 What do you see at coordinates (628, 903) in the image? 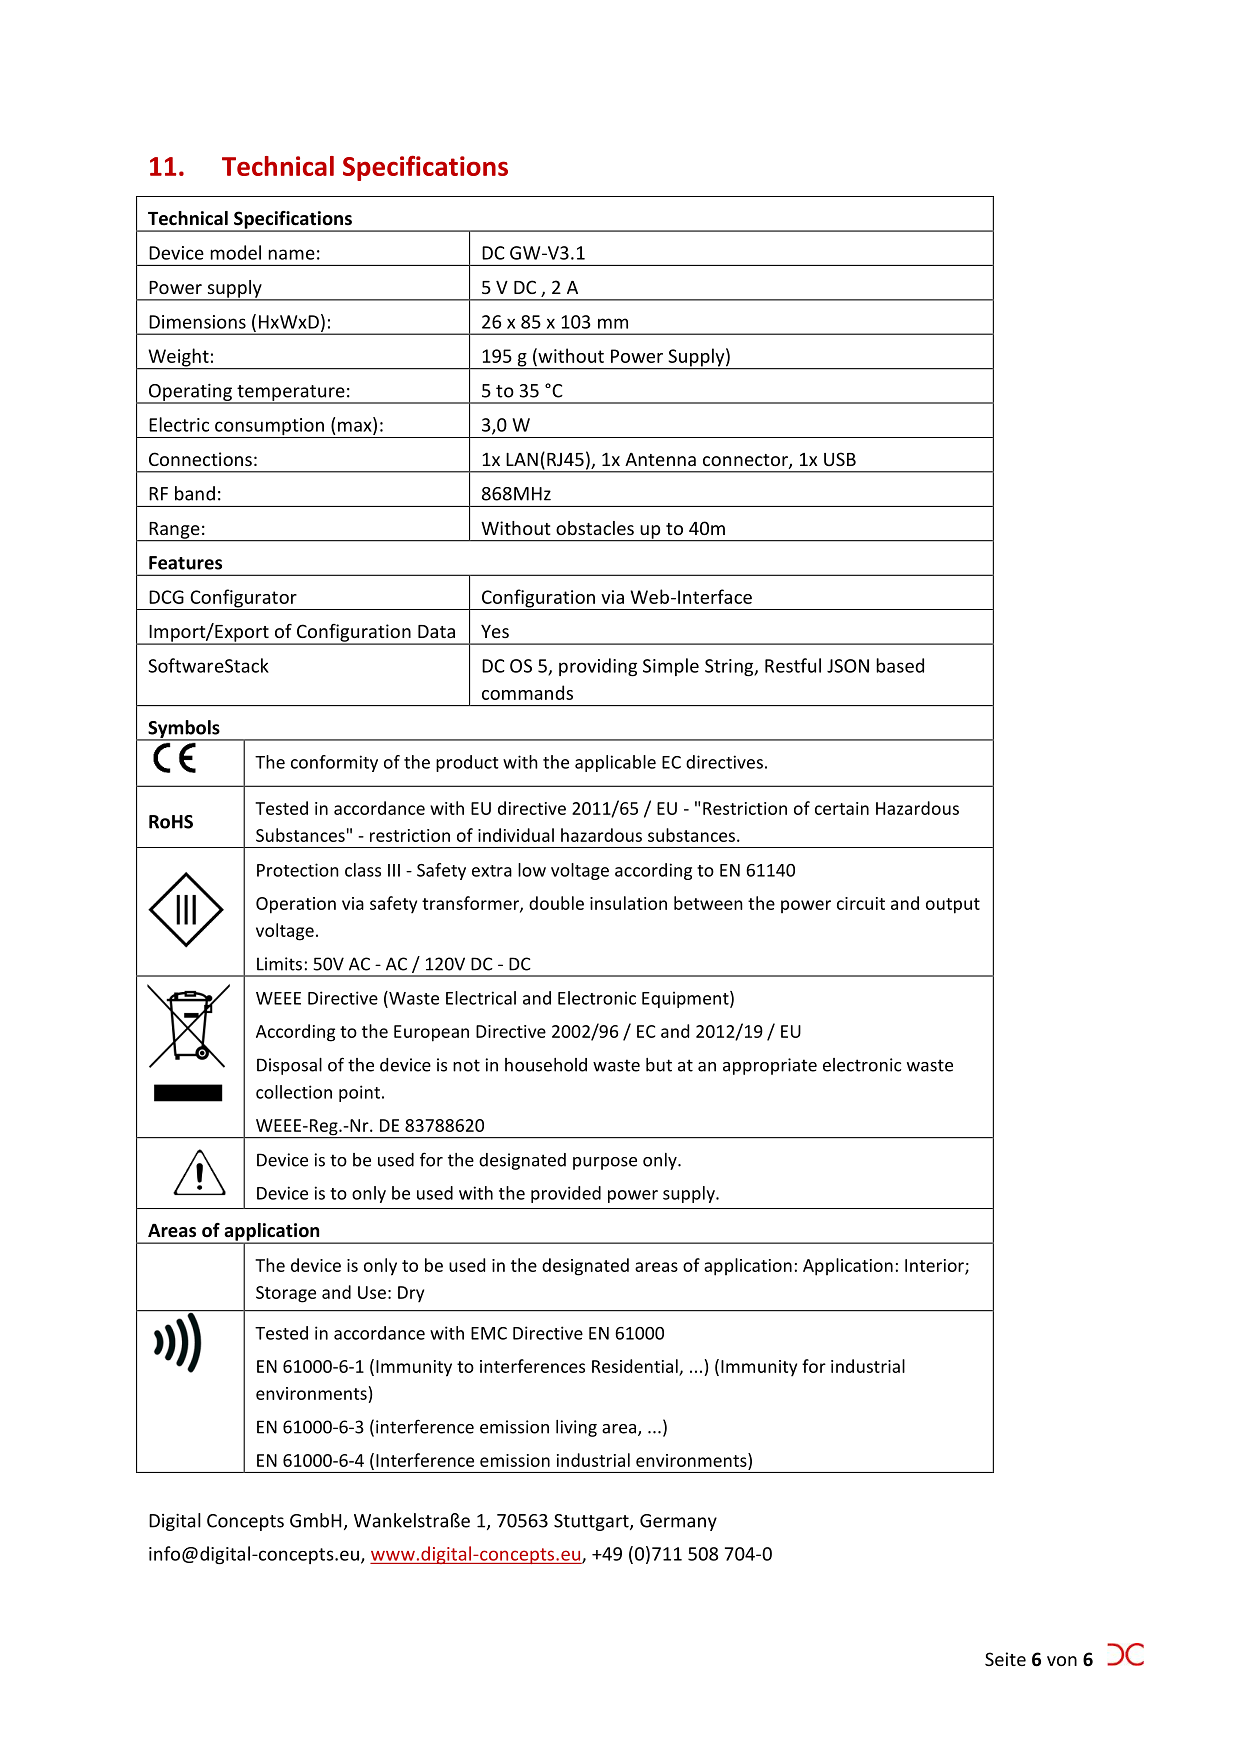
I see `insulation` at bounding box center [628, 903].
